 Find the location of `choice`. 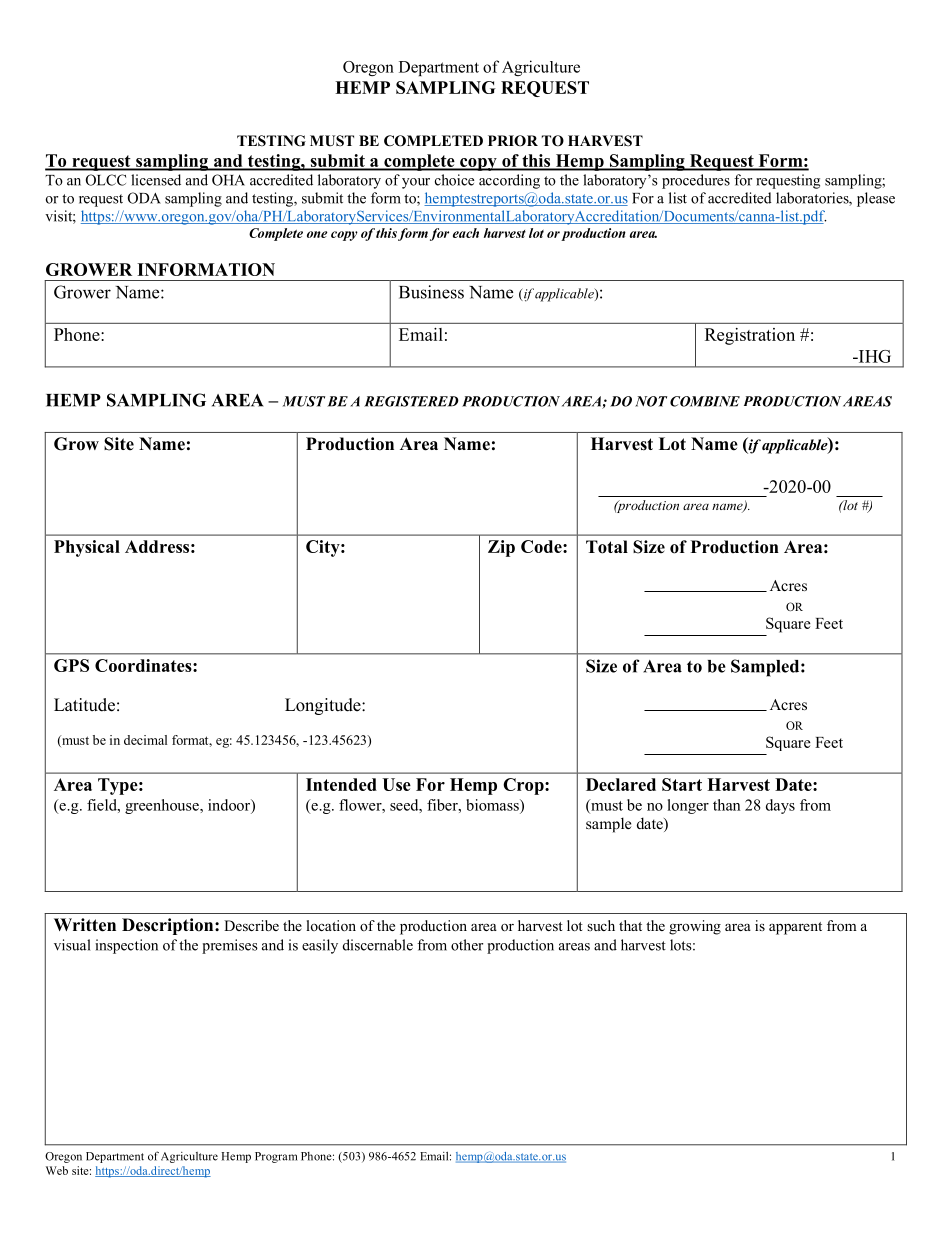

choice is located at coordinates (454, 180).
